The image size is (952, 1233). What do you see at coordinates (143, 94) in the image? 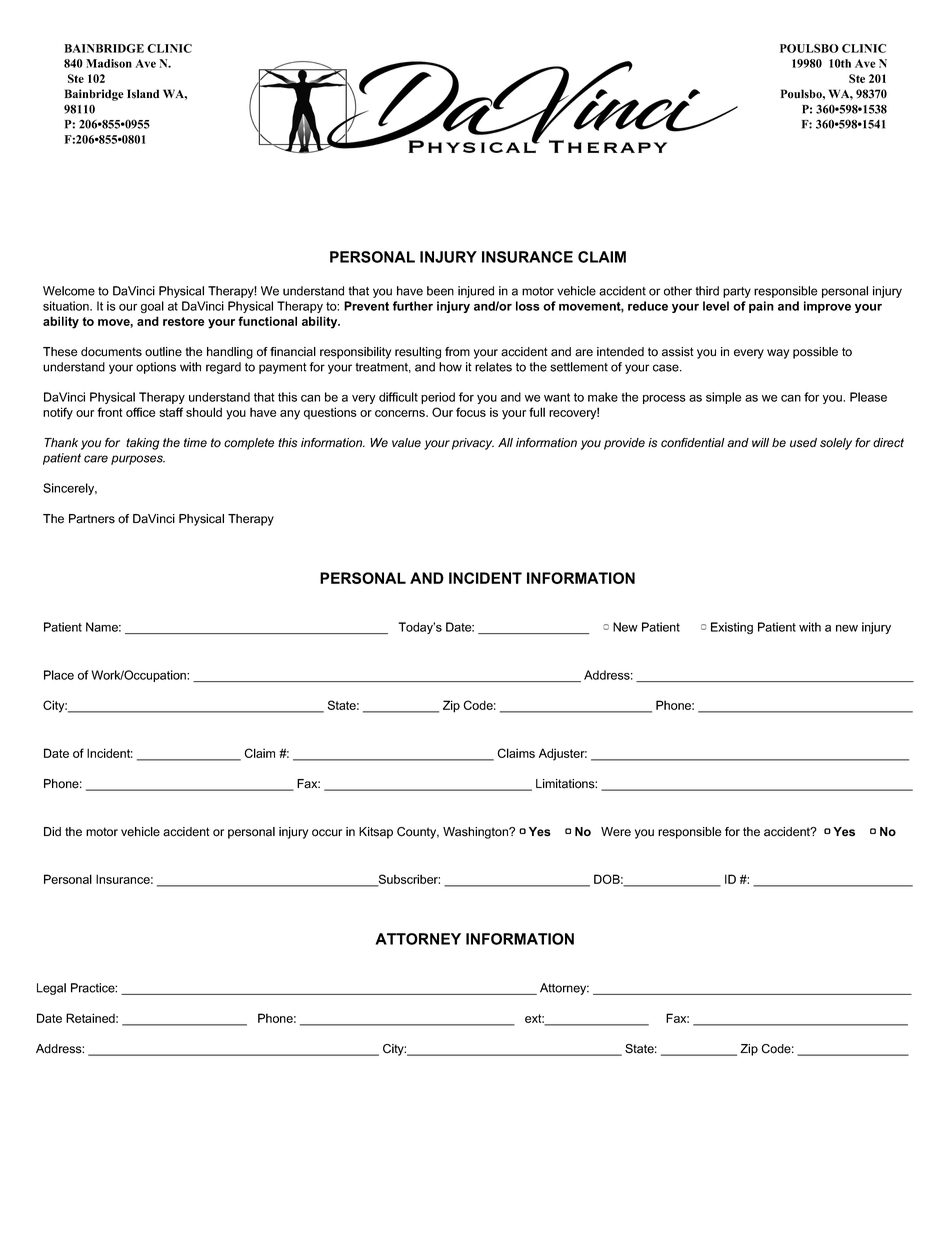
I see `Island` at bounding box center [143, 94].
